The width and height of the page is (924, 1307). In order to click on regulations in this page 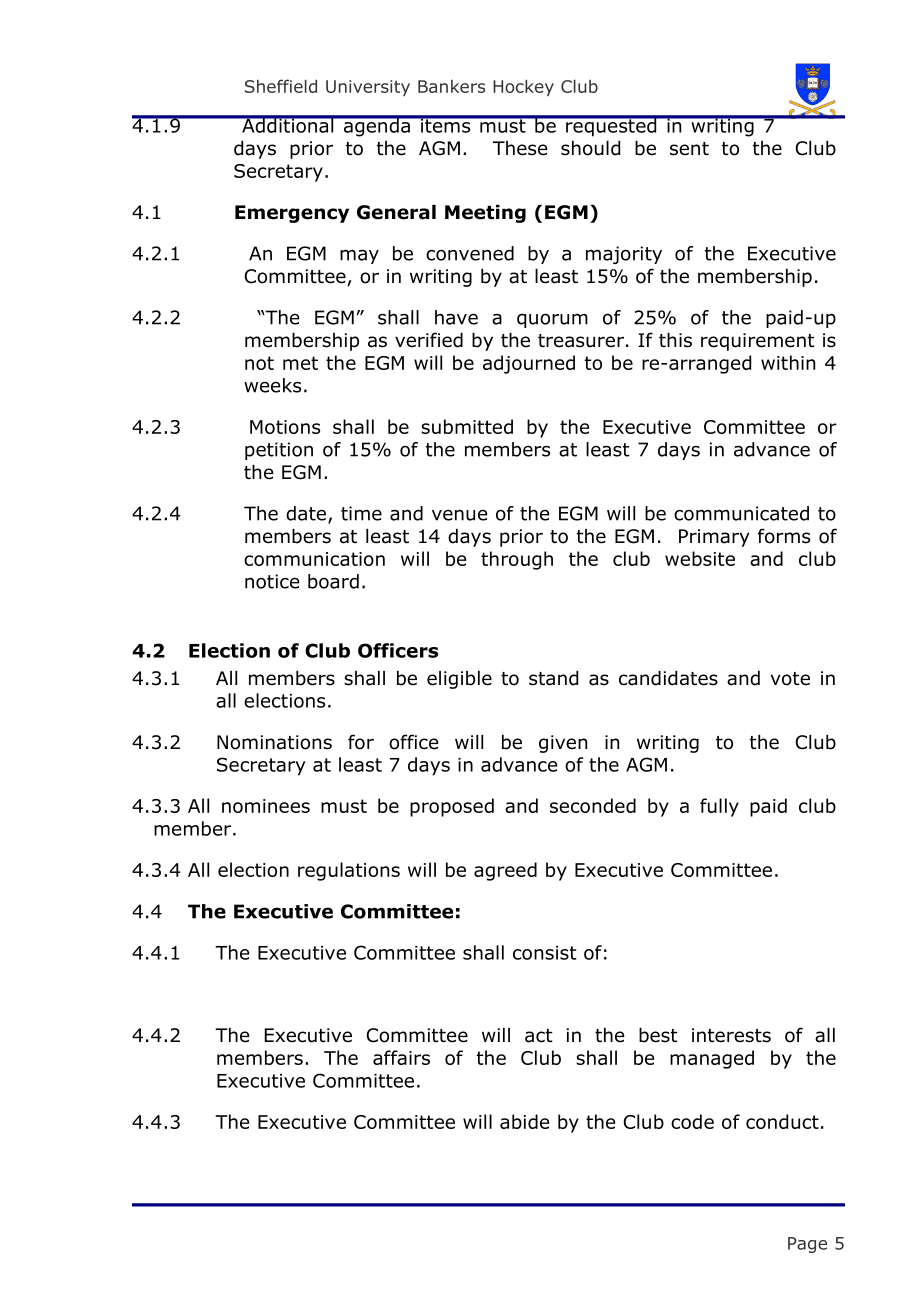, I will do `click(349, 871)`.
